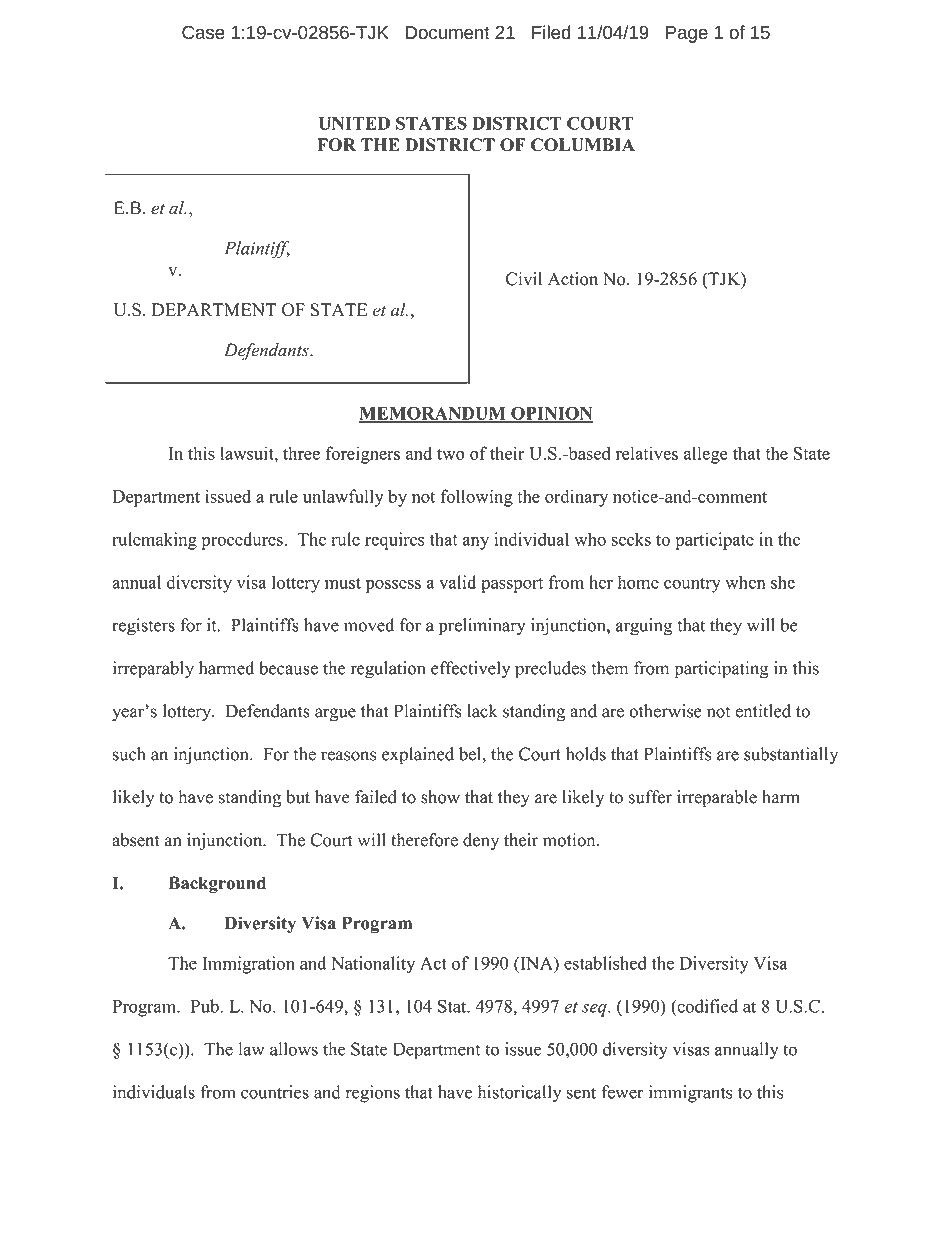 This page has height=1233, width=952. Describe the element at coordinates (665, 711) in the page. I see `otherwise` at that location.
